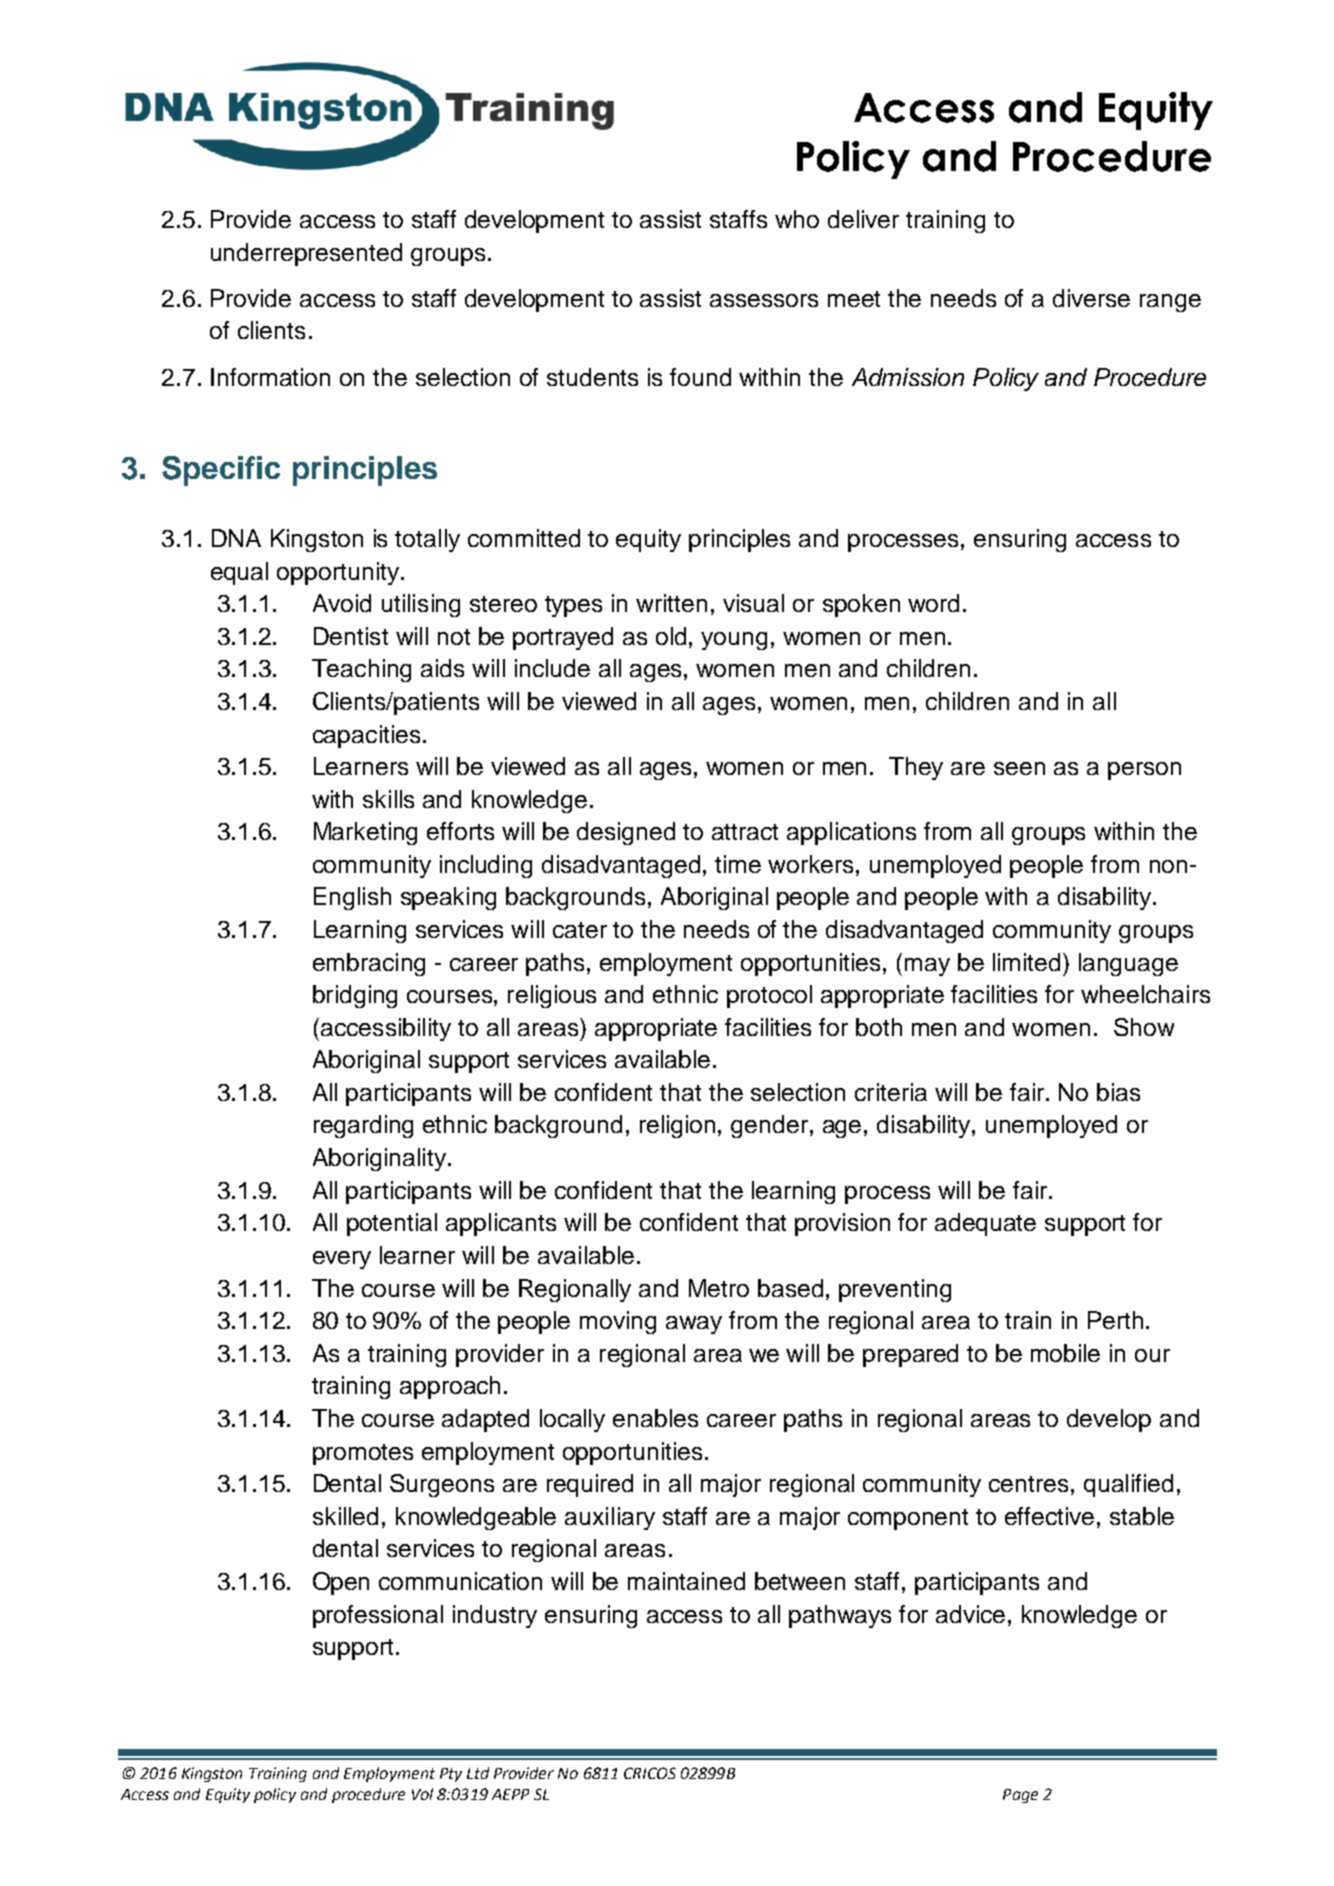 The width and height of the screenshot is (1334, 1886). Describe the element at coordinates (655, 1418) in the screenshot. I see `enables` at that location.
